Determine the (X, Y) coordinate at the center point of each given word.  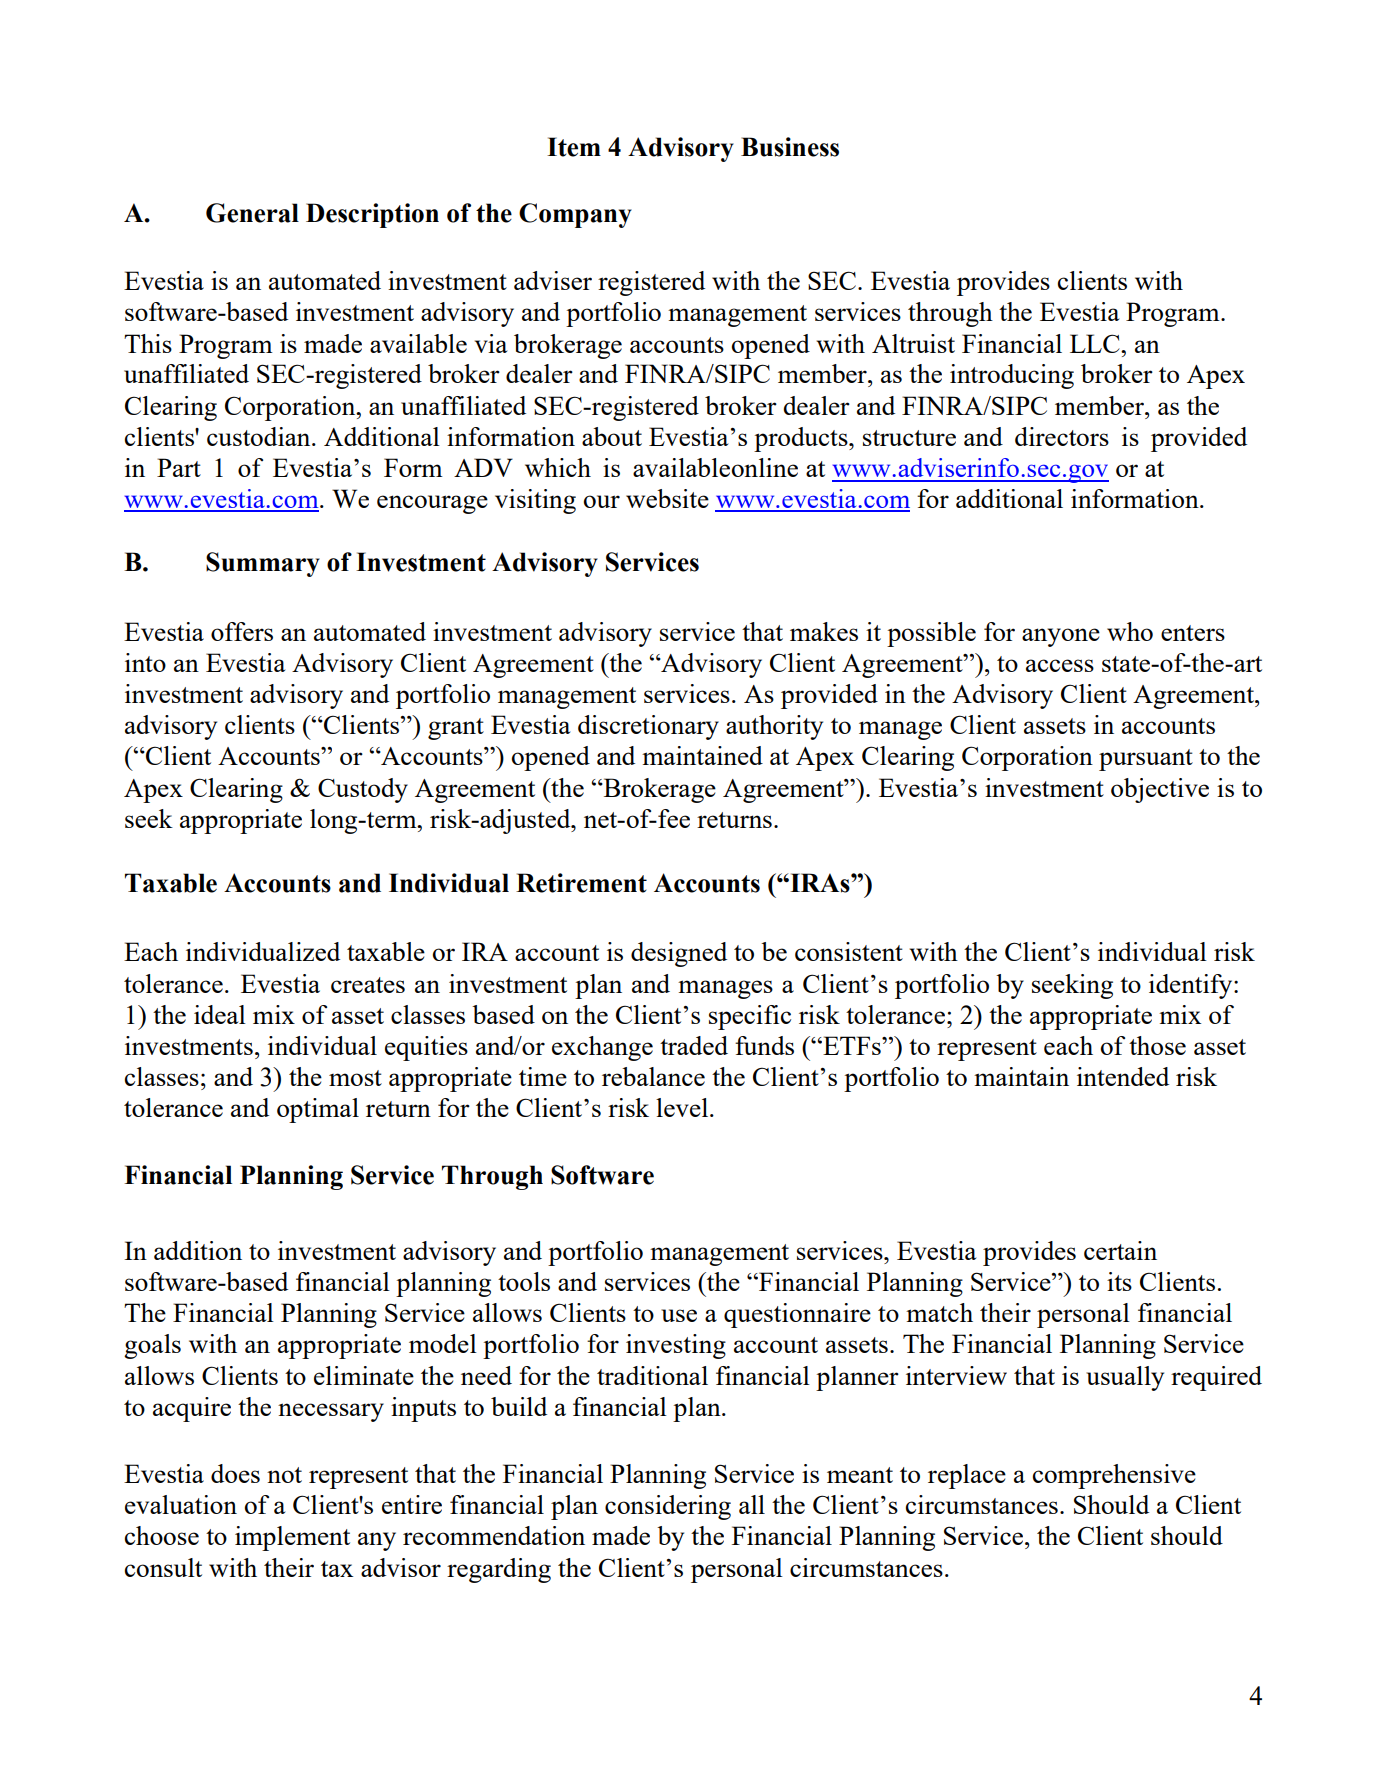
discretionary (648, 727)
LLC (1096, 343)
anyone (1061, 637)
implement (292, 1538)
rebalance (653, 1076)
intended (1123, 1076)
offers (242, 631)
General (252, 213)
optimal (318, 1110)
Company (575, 215)
